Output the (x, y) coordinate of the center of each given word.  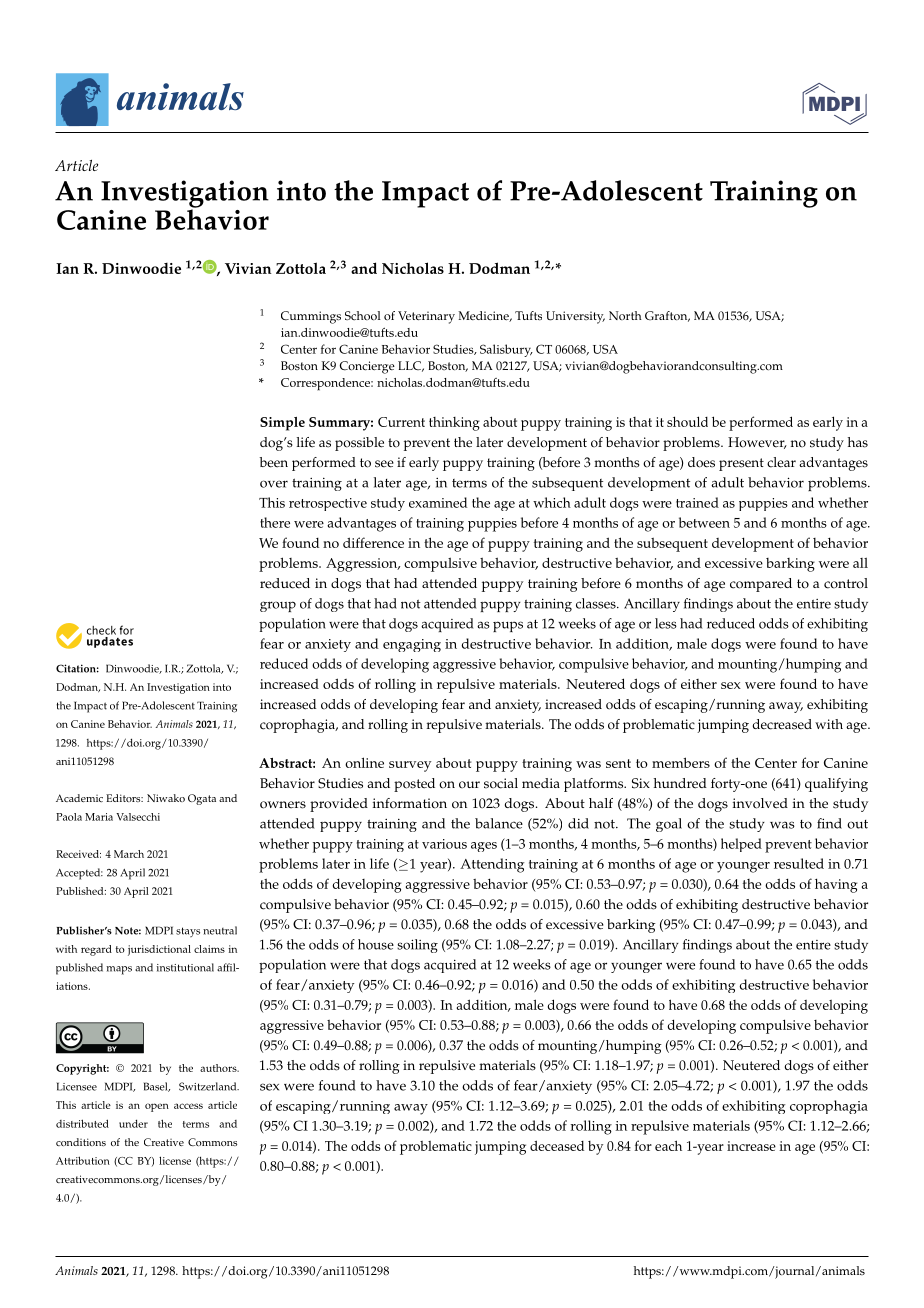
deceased (557, 1145)
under (133, 1123)
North (625, 315)
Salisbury (506, 350)
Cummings (311, 317)
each (668, 1145)
